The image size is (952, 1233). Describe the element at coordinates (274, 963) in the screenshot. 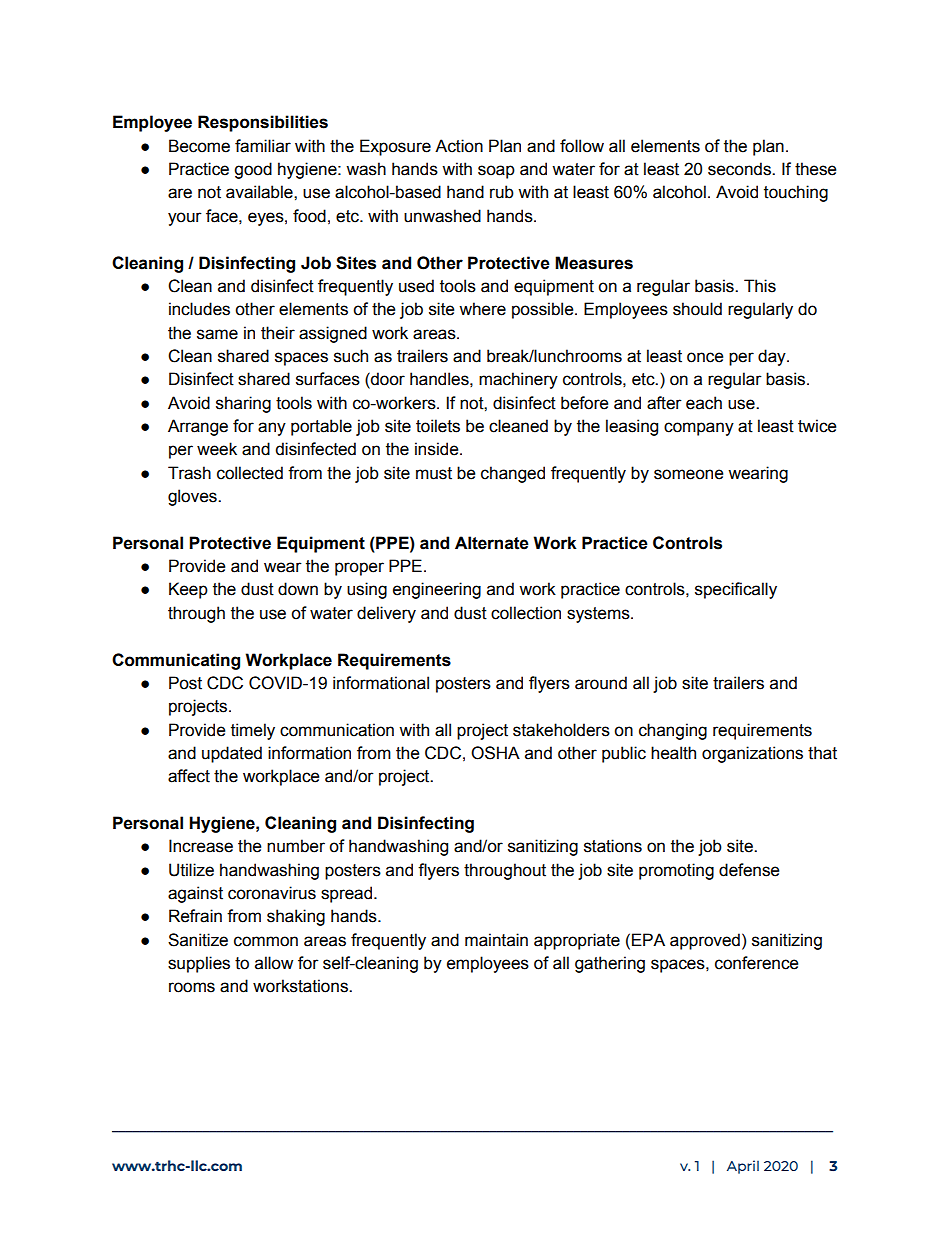

I see `allow` at that location.
